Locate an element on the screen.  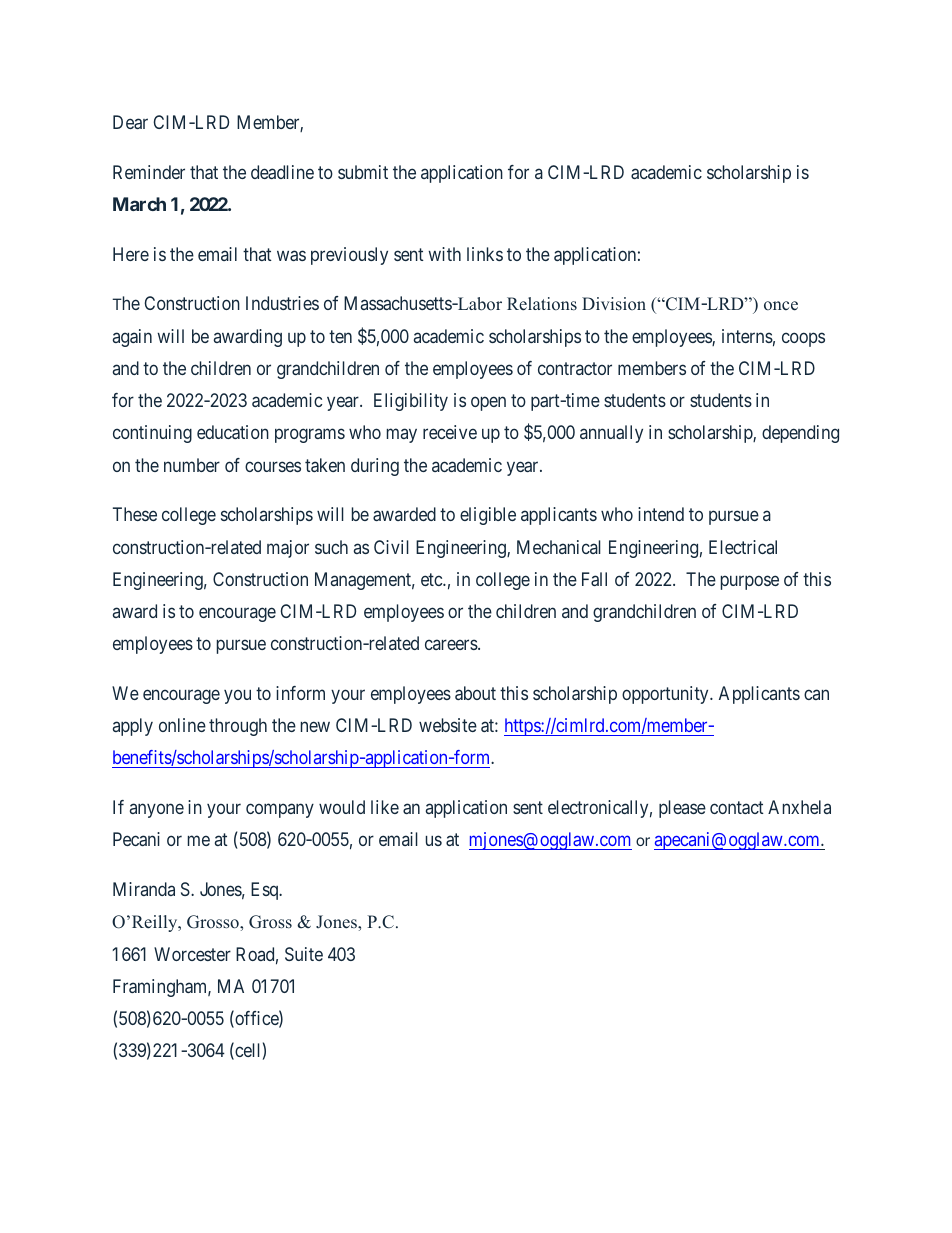
opportunity is located at coordinates (666, 695).
